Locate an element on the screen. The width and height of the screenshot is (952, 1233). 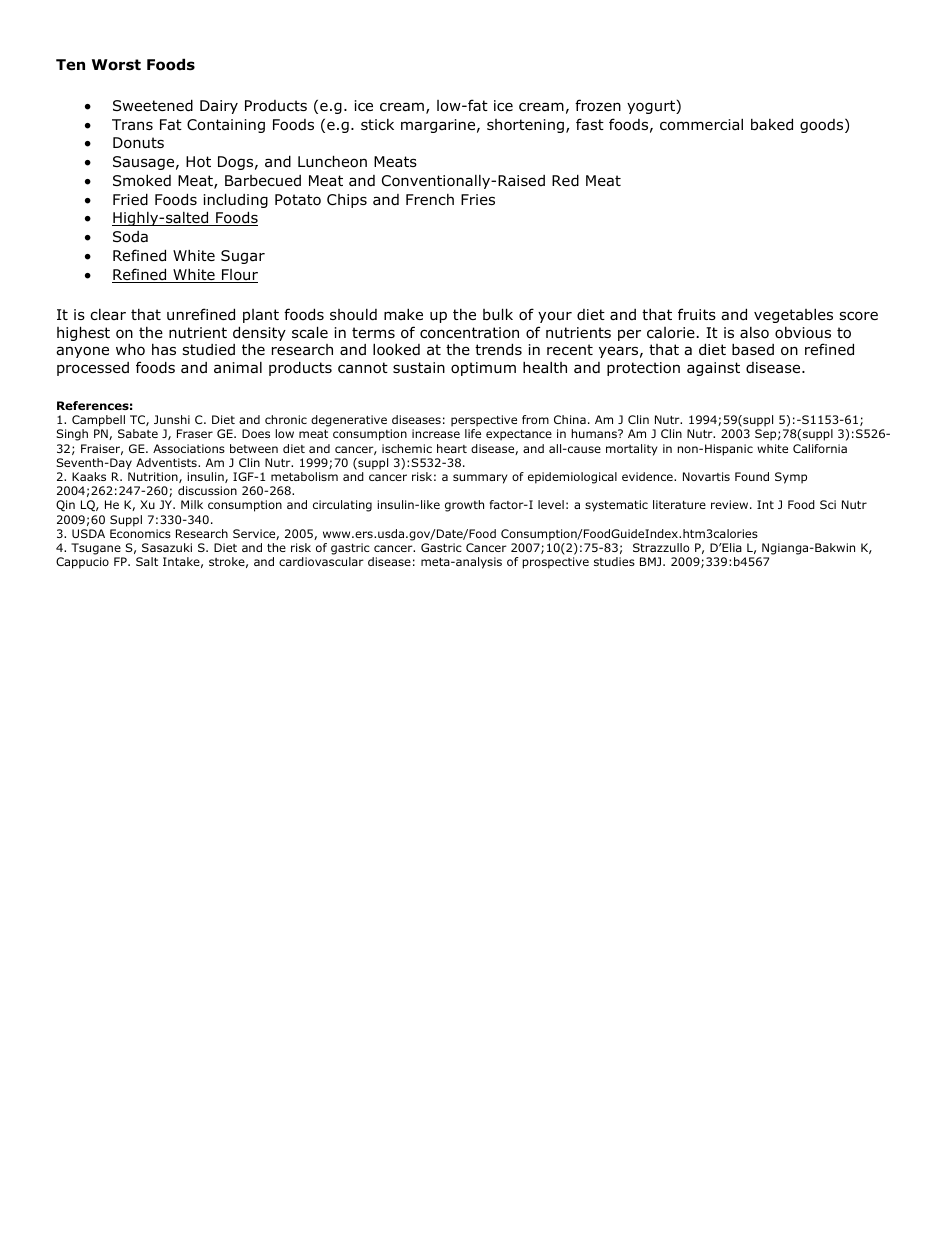
vegetables is located at coordinates (793, 315).
